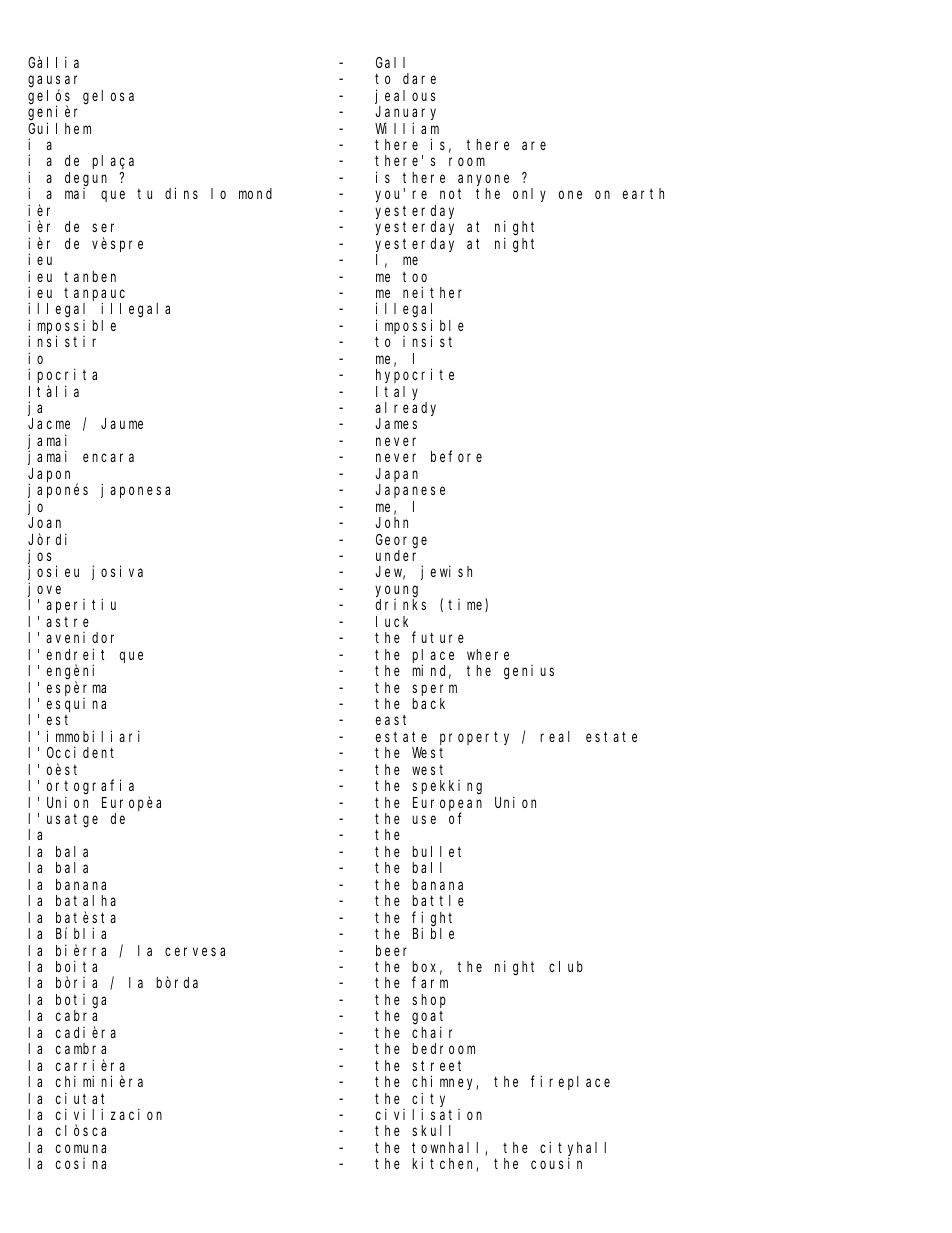 Image resolution: width=952 pixels, height=1233 pixels. What do you see at coordinates (401, 604) in the document?
I see `drinks` at bounding box center [401, 604].
